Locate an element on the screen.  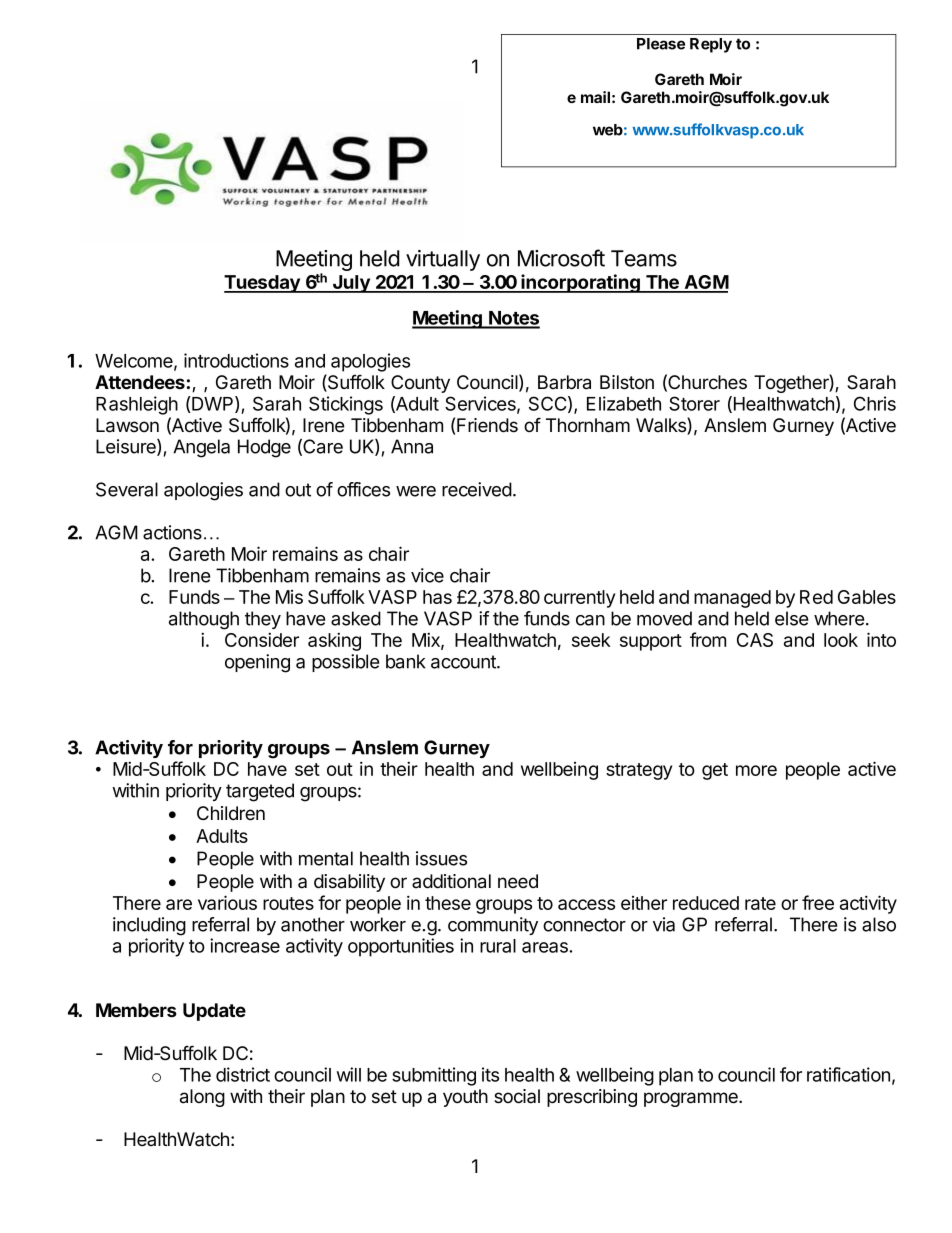
has is located at coordinates (437, 597).
